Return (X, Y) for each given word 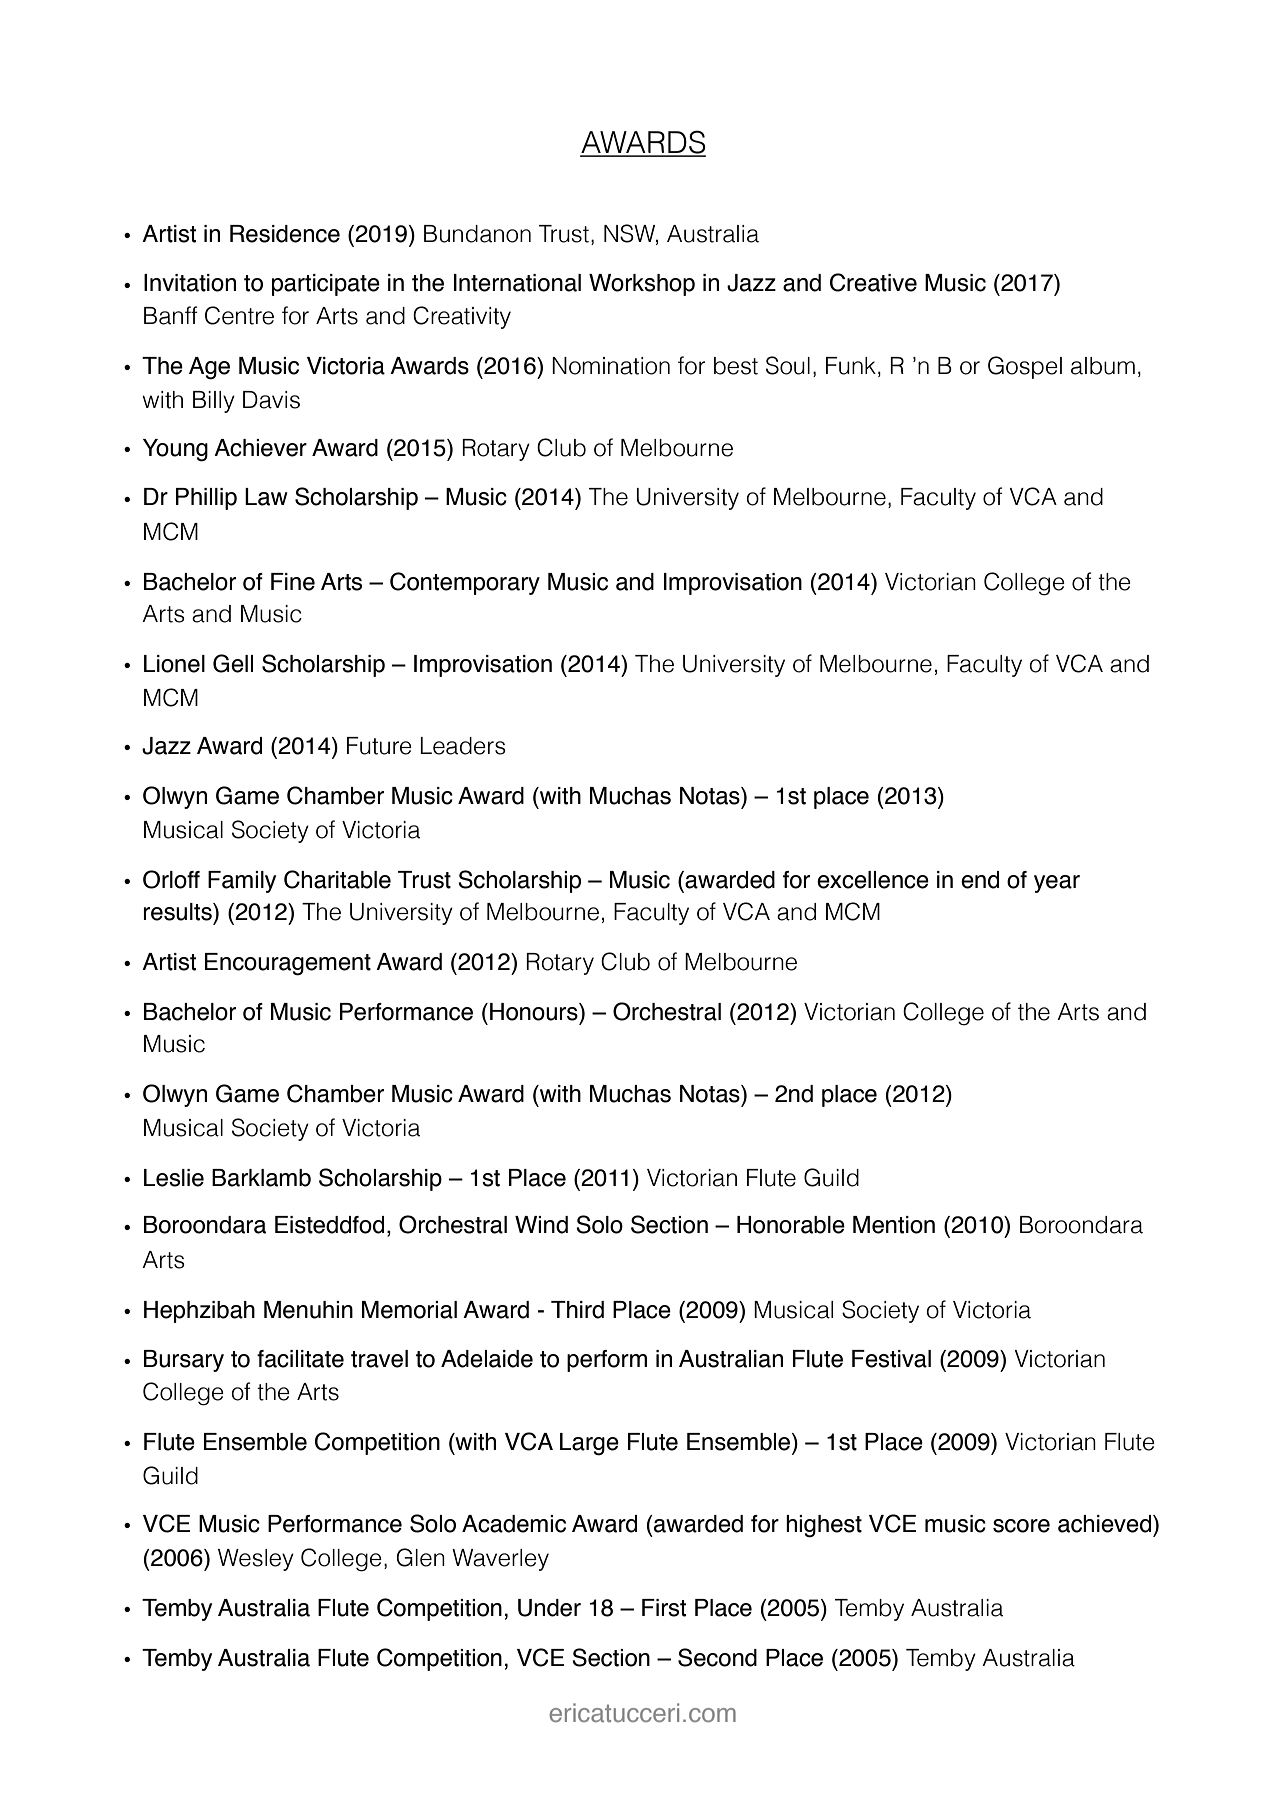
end (980, 880)
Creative (873, 282)
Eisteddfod (329, 1225)
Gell (233, 663)
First (664, 1608)
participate (326, 285)
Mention (894, 1225)
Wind (541, 1225)
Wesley (256, 1560)
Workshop (642, 285)
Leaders (463, 746)
